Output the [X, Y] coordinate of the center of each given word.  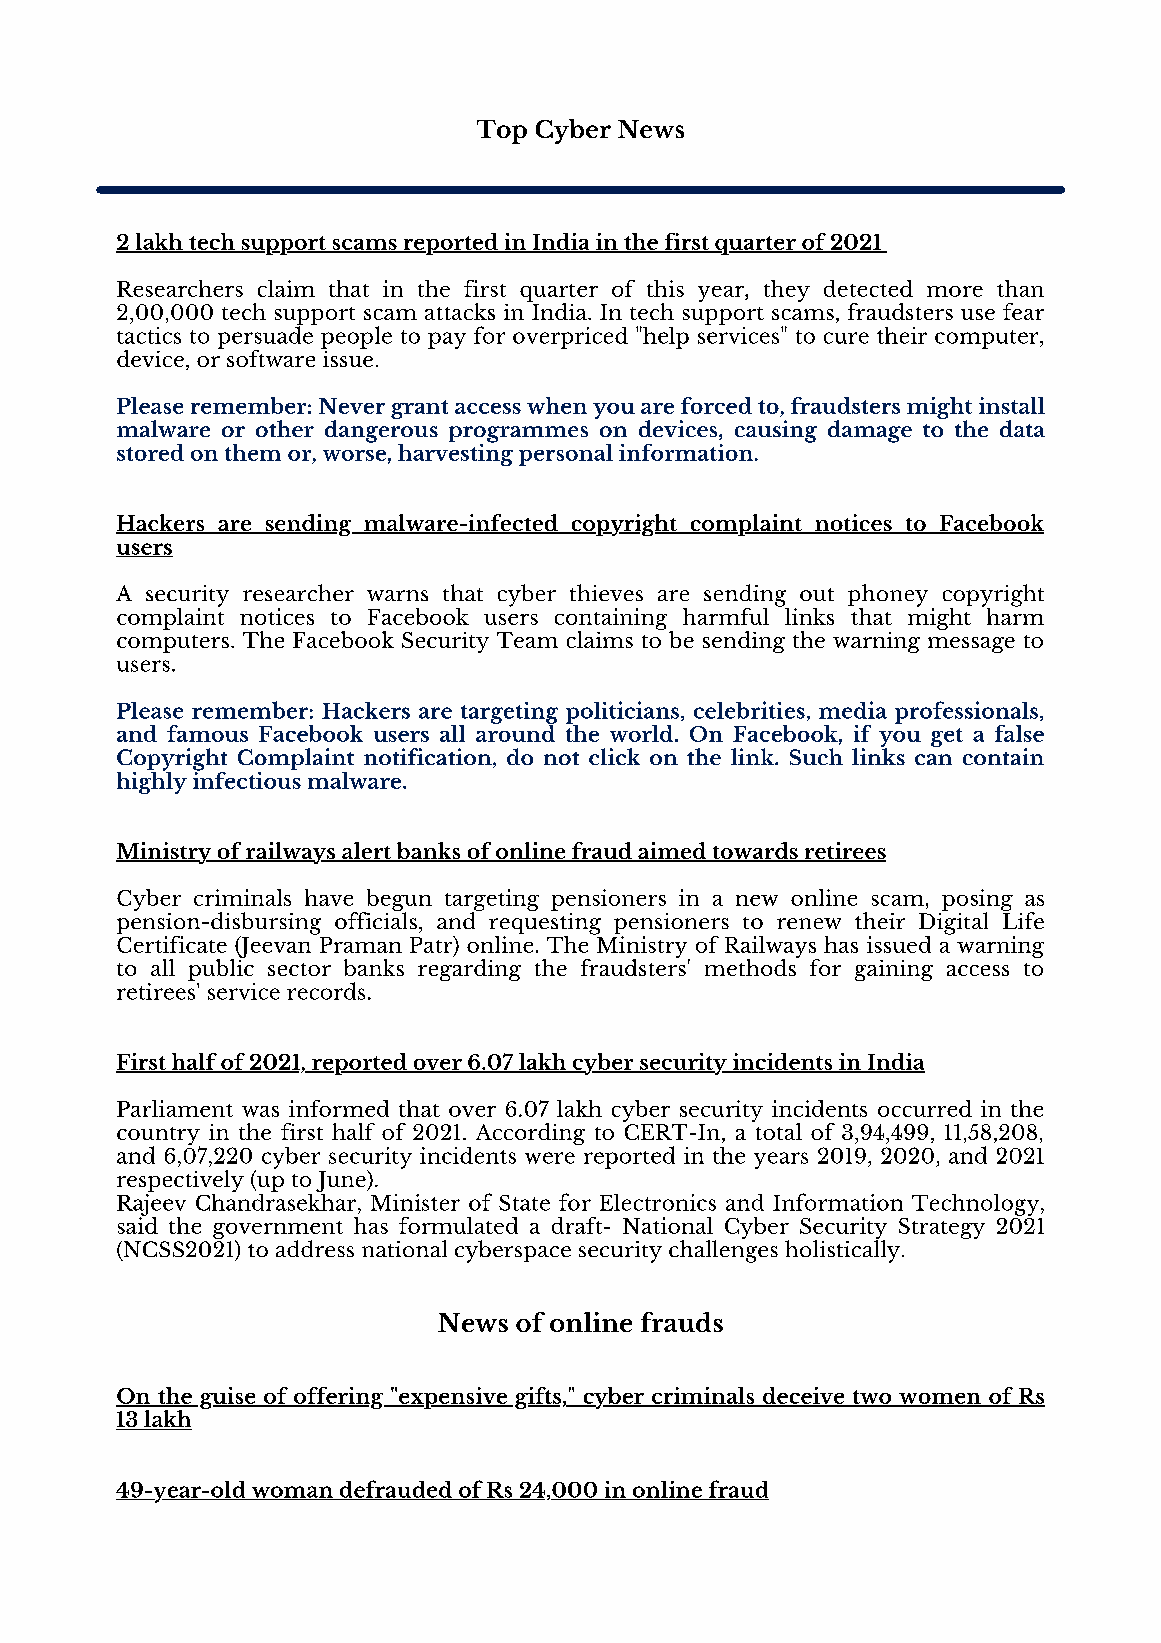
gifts [538, 1398]
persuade [266, 337]
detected [868, 288]
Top [502, 132]
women [940, 1399]
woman [292, 1493]
